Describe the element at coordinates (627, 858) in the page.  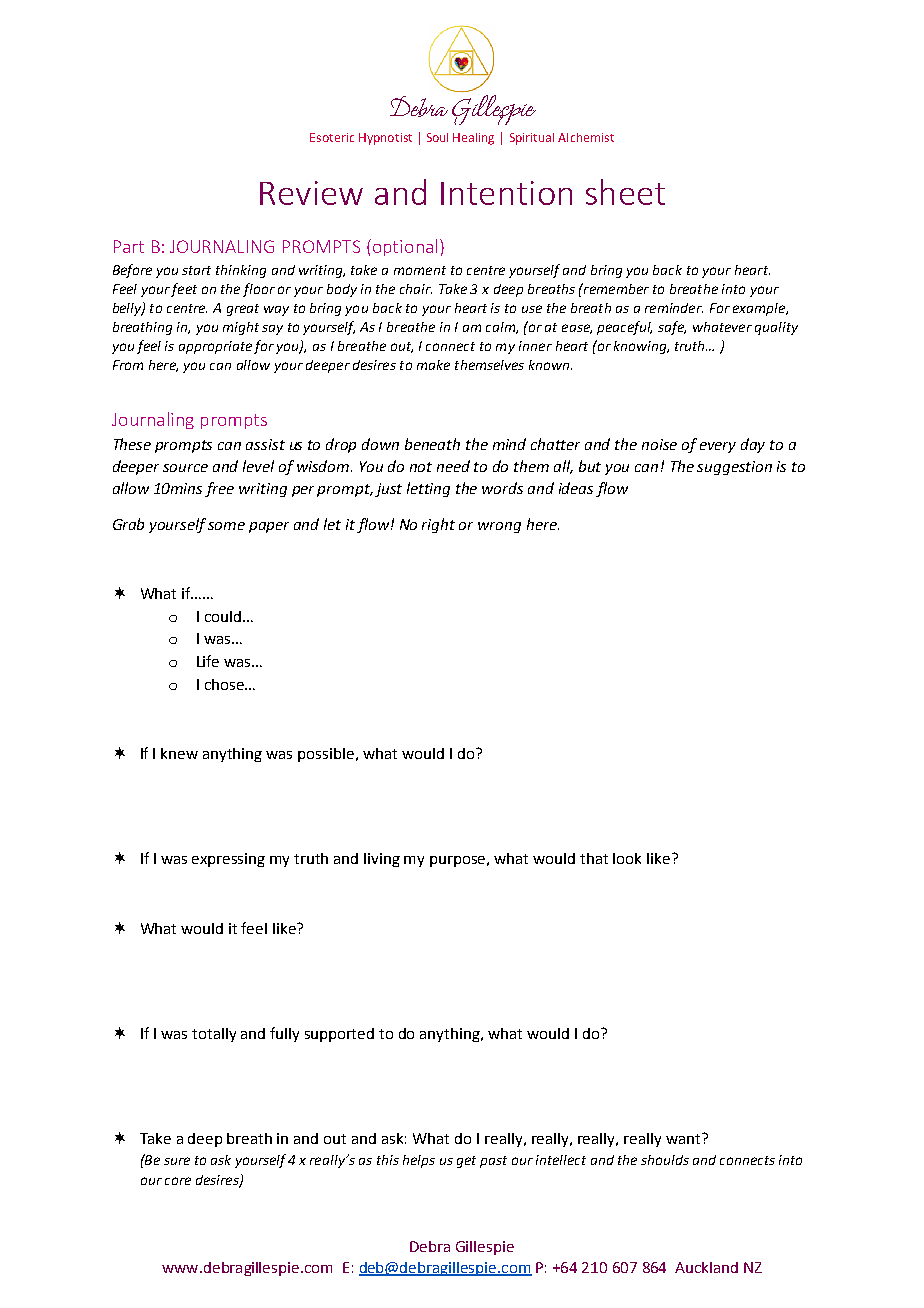
I see `look` at that location.
